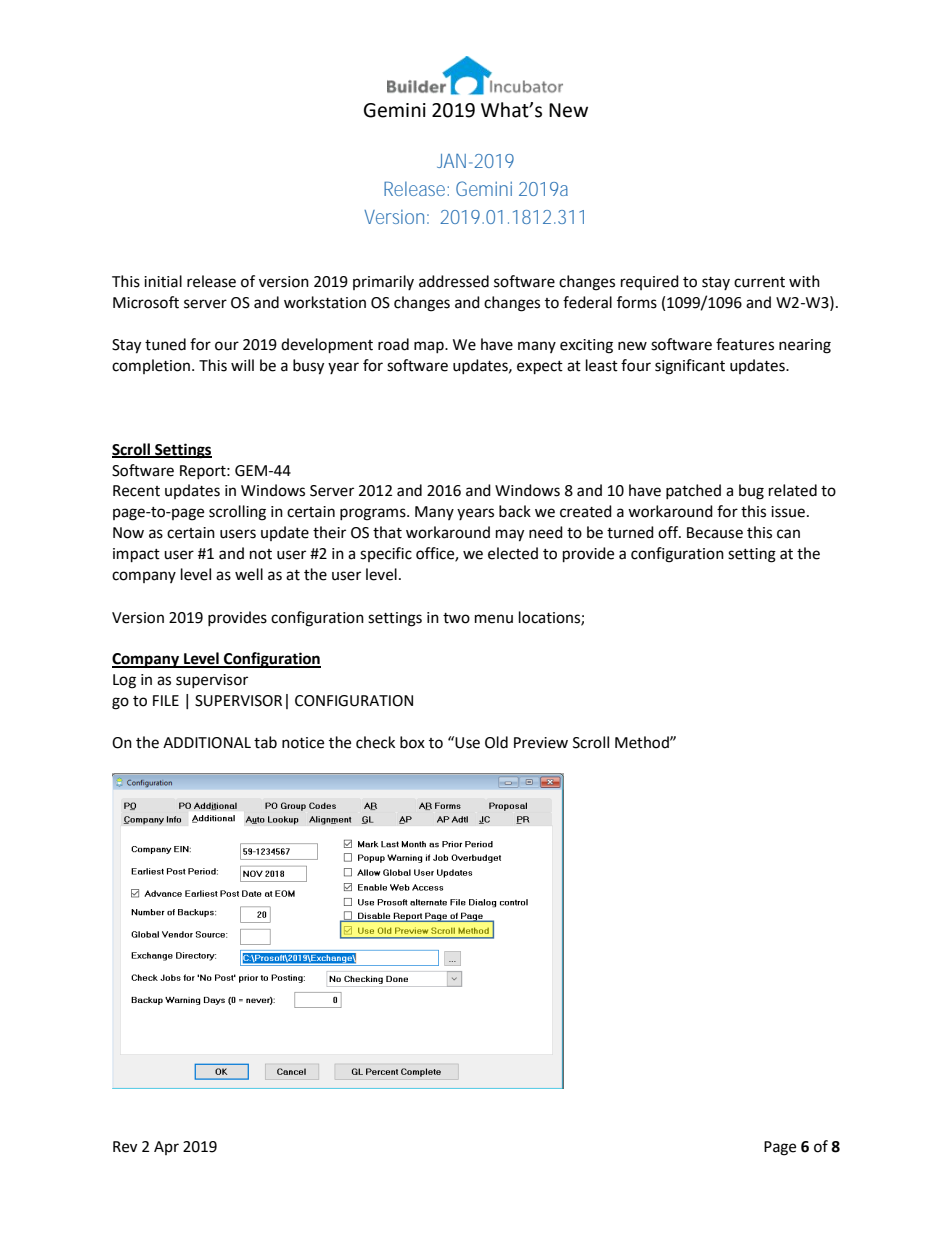 The width and height of the document is (952, 1233). What do you see at coordinates (166, 1148) in the document?
I see `Apr` at bounding box center [166, 1148].
